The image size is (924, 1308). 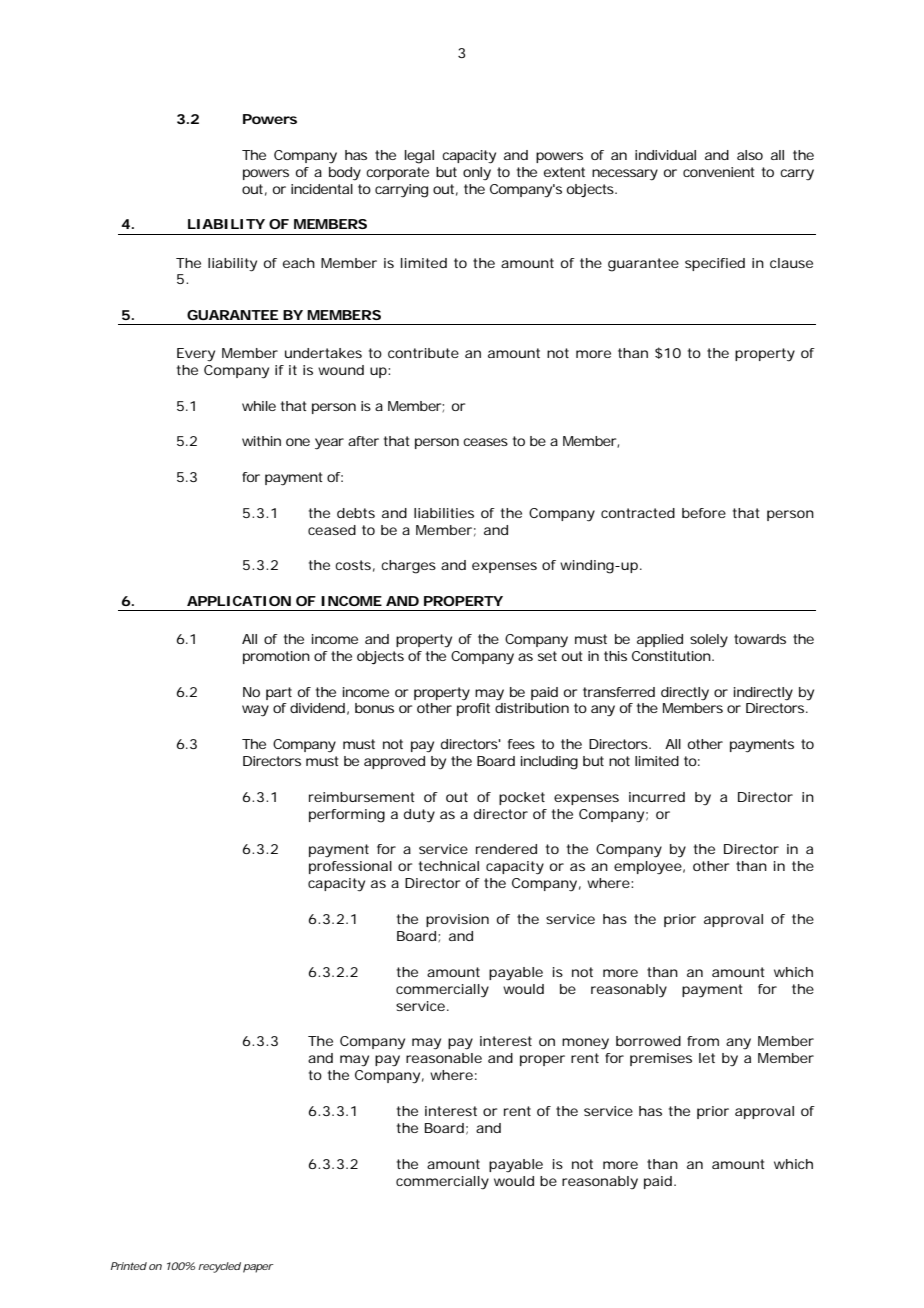 What do you see at coordinates (350, 867) in the page?
I see `professional` at bounding box center [350, 867].
